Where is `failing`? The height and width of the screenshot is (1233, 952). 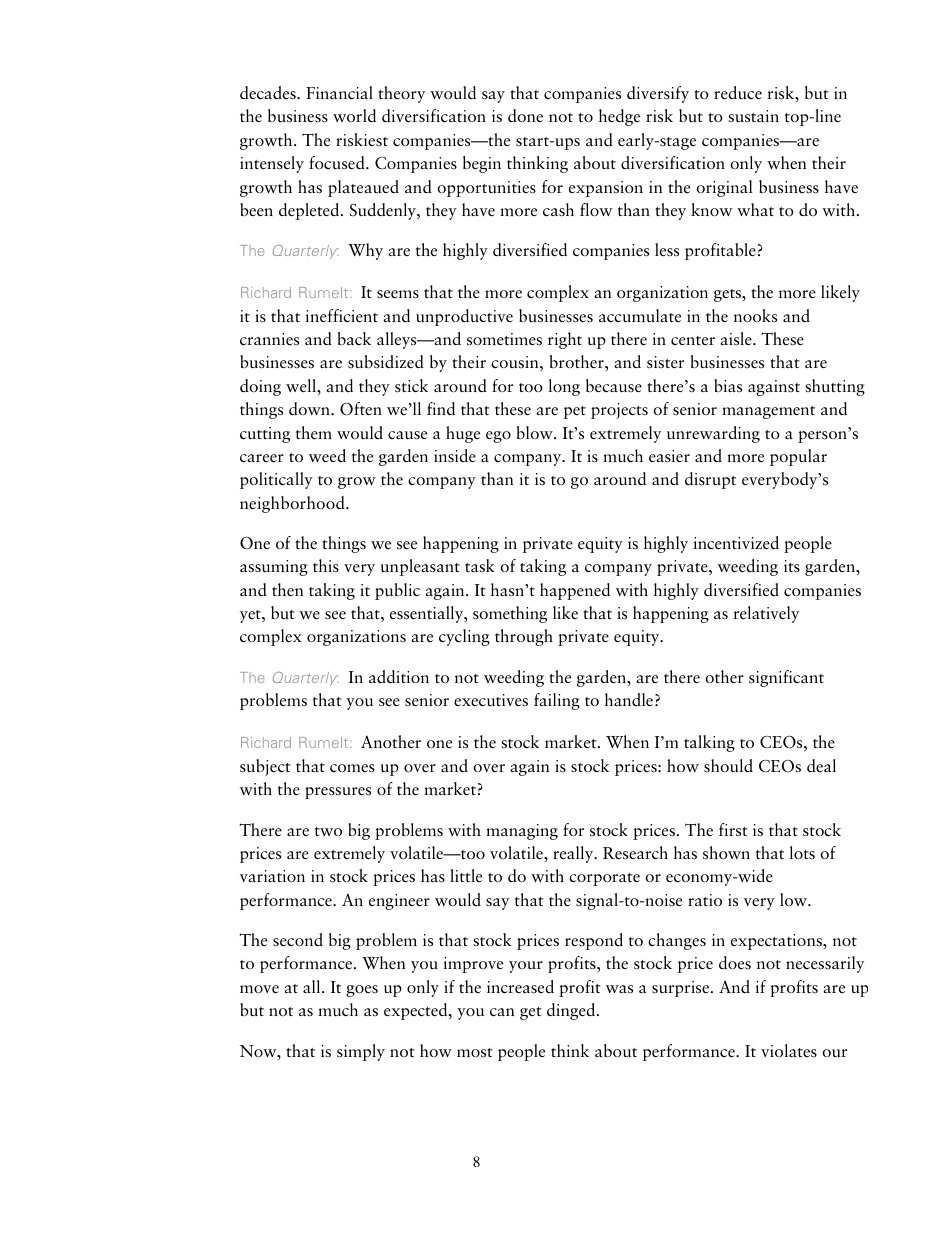
failing is located at coordinates (557, 701).
